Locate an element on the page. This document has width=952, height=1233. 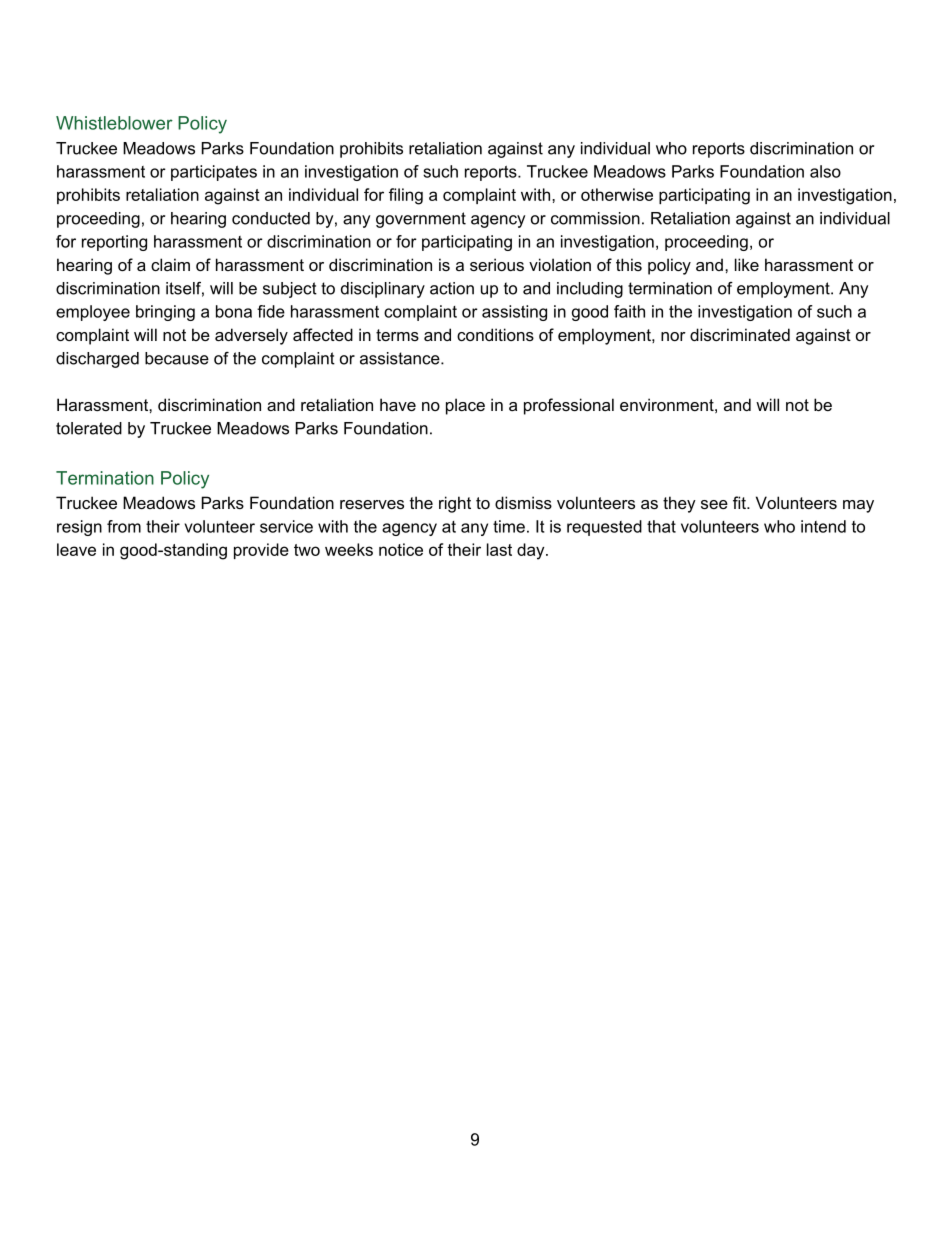
intend is located at coordinates (823, 526).
